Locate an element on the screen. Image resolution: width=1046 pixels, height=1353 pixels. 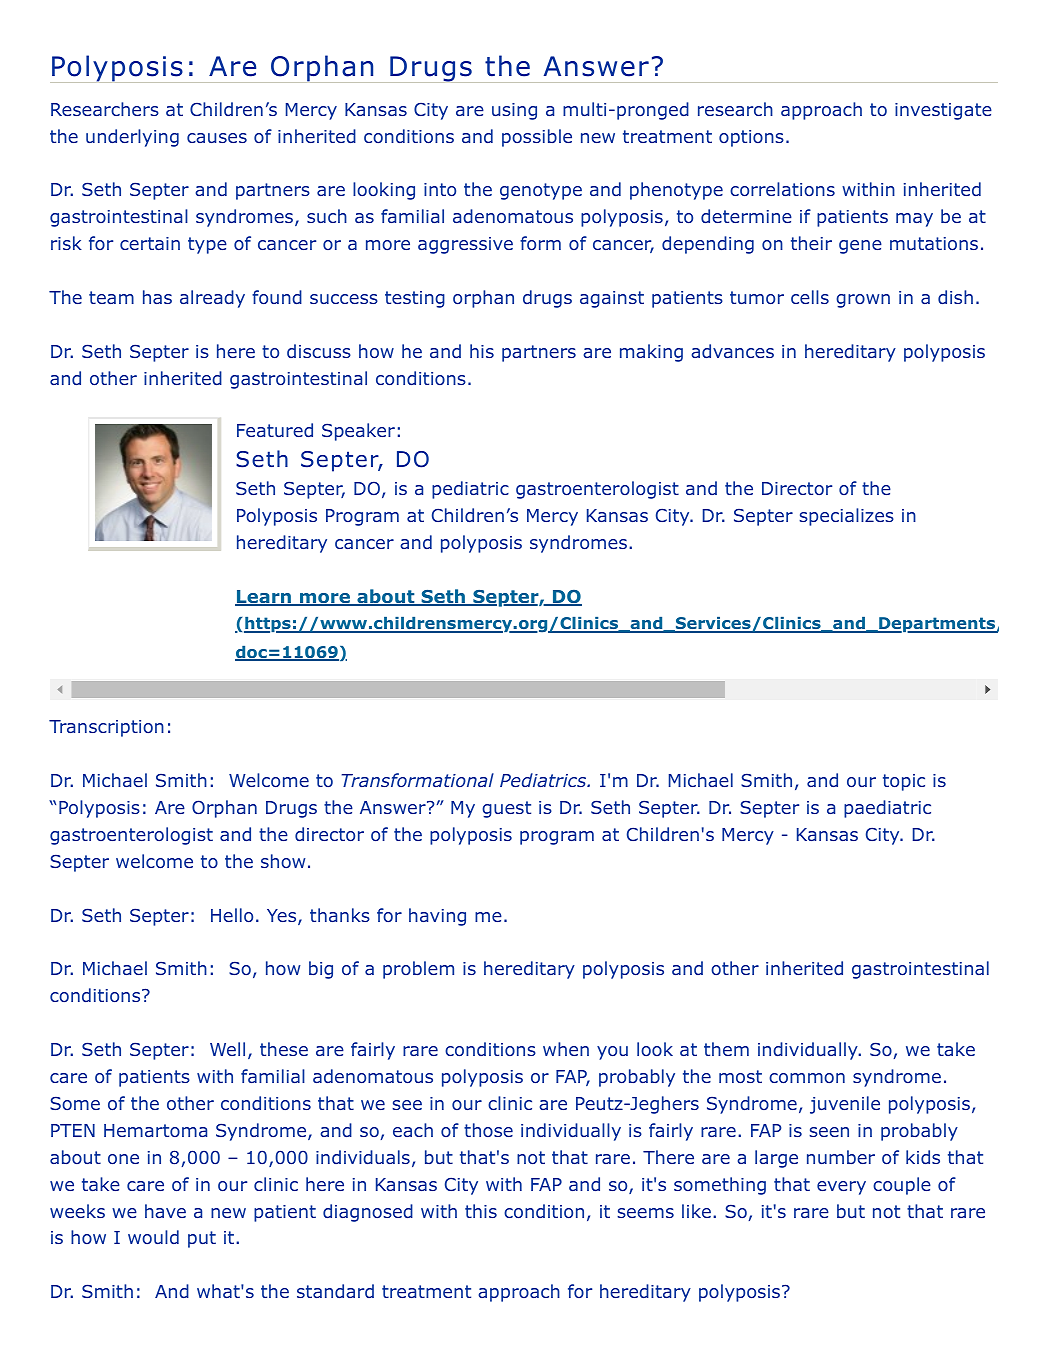
underlying is located at coordinates (132, 138).
